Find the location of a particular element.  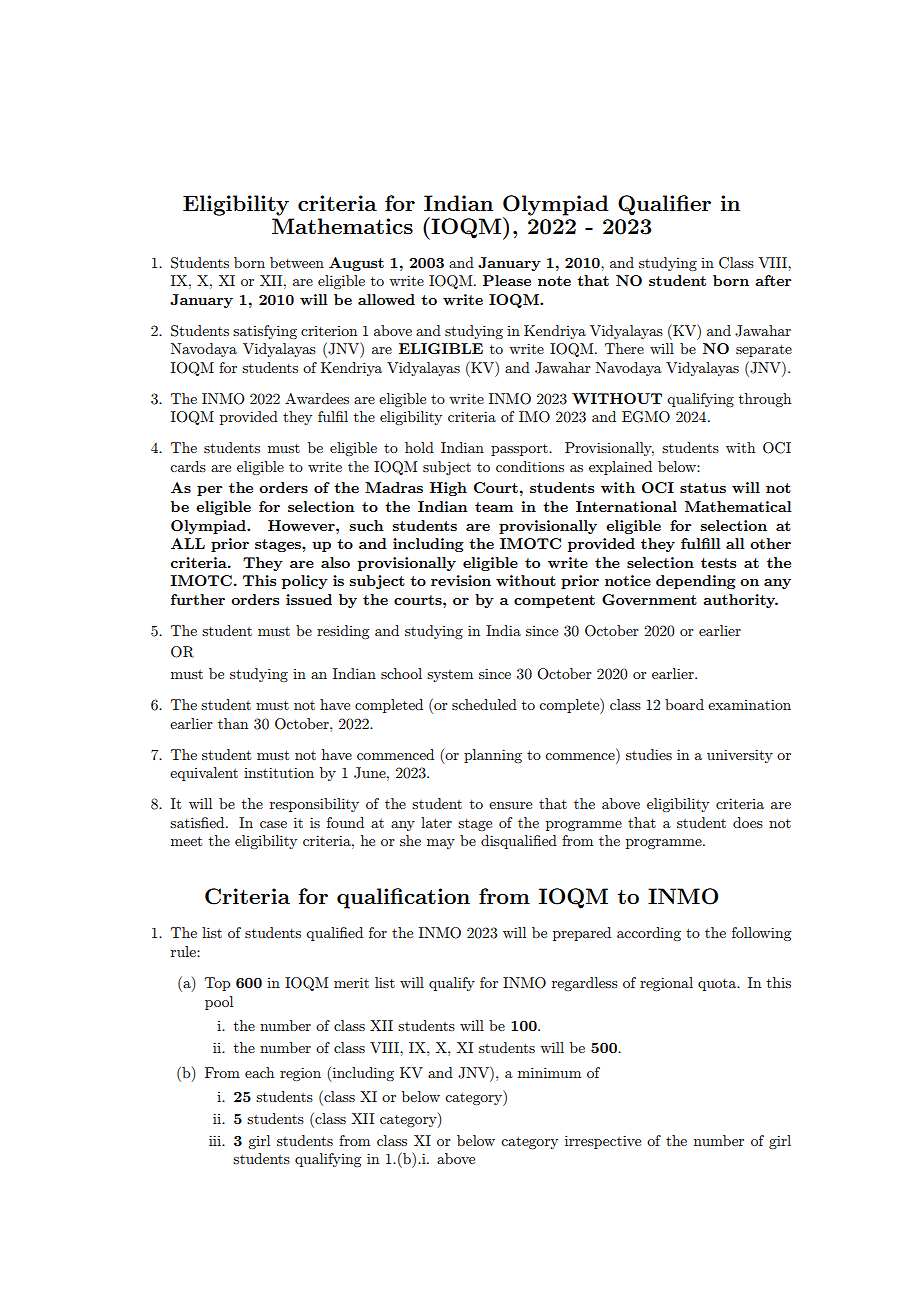

institution is located at coordinates (279, 772).
